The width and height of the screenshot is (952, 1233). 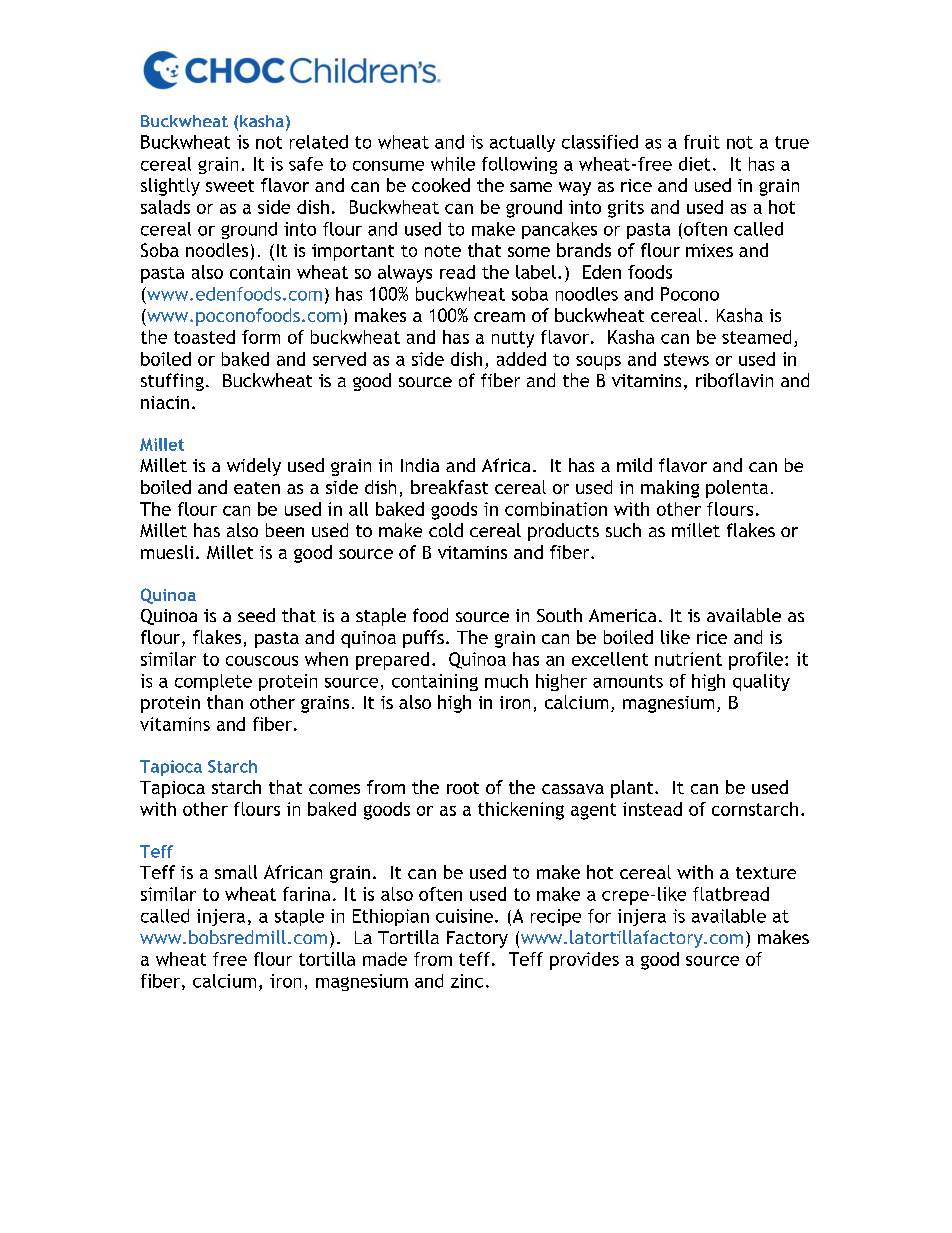 I want to click on diet, so click(x=694, y=164).
